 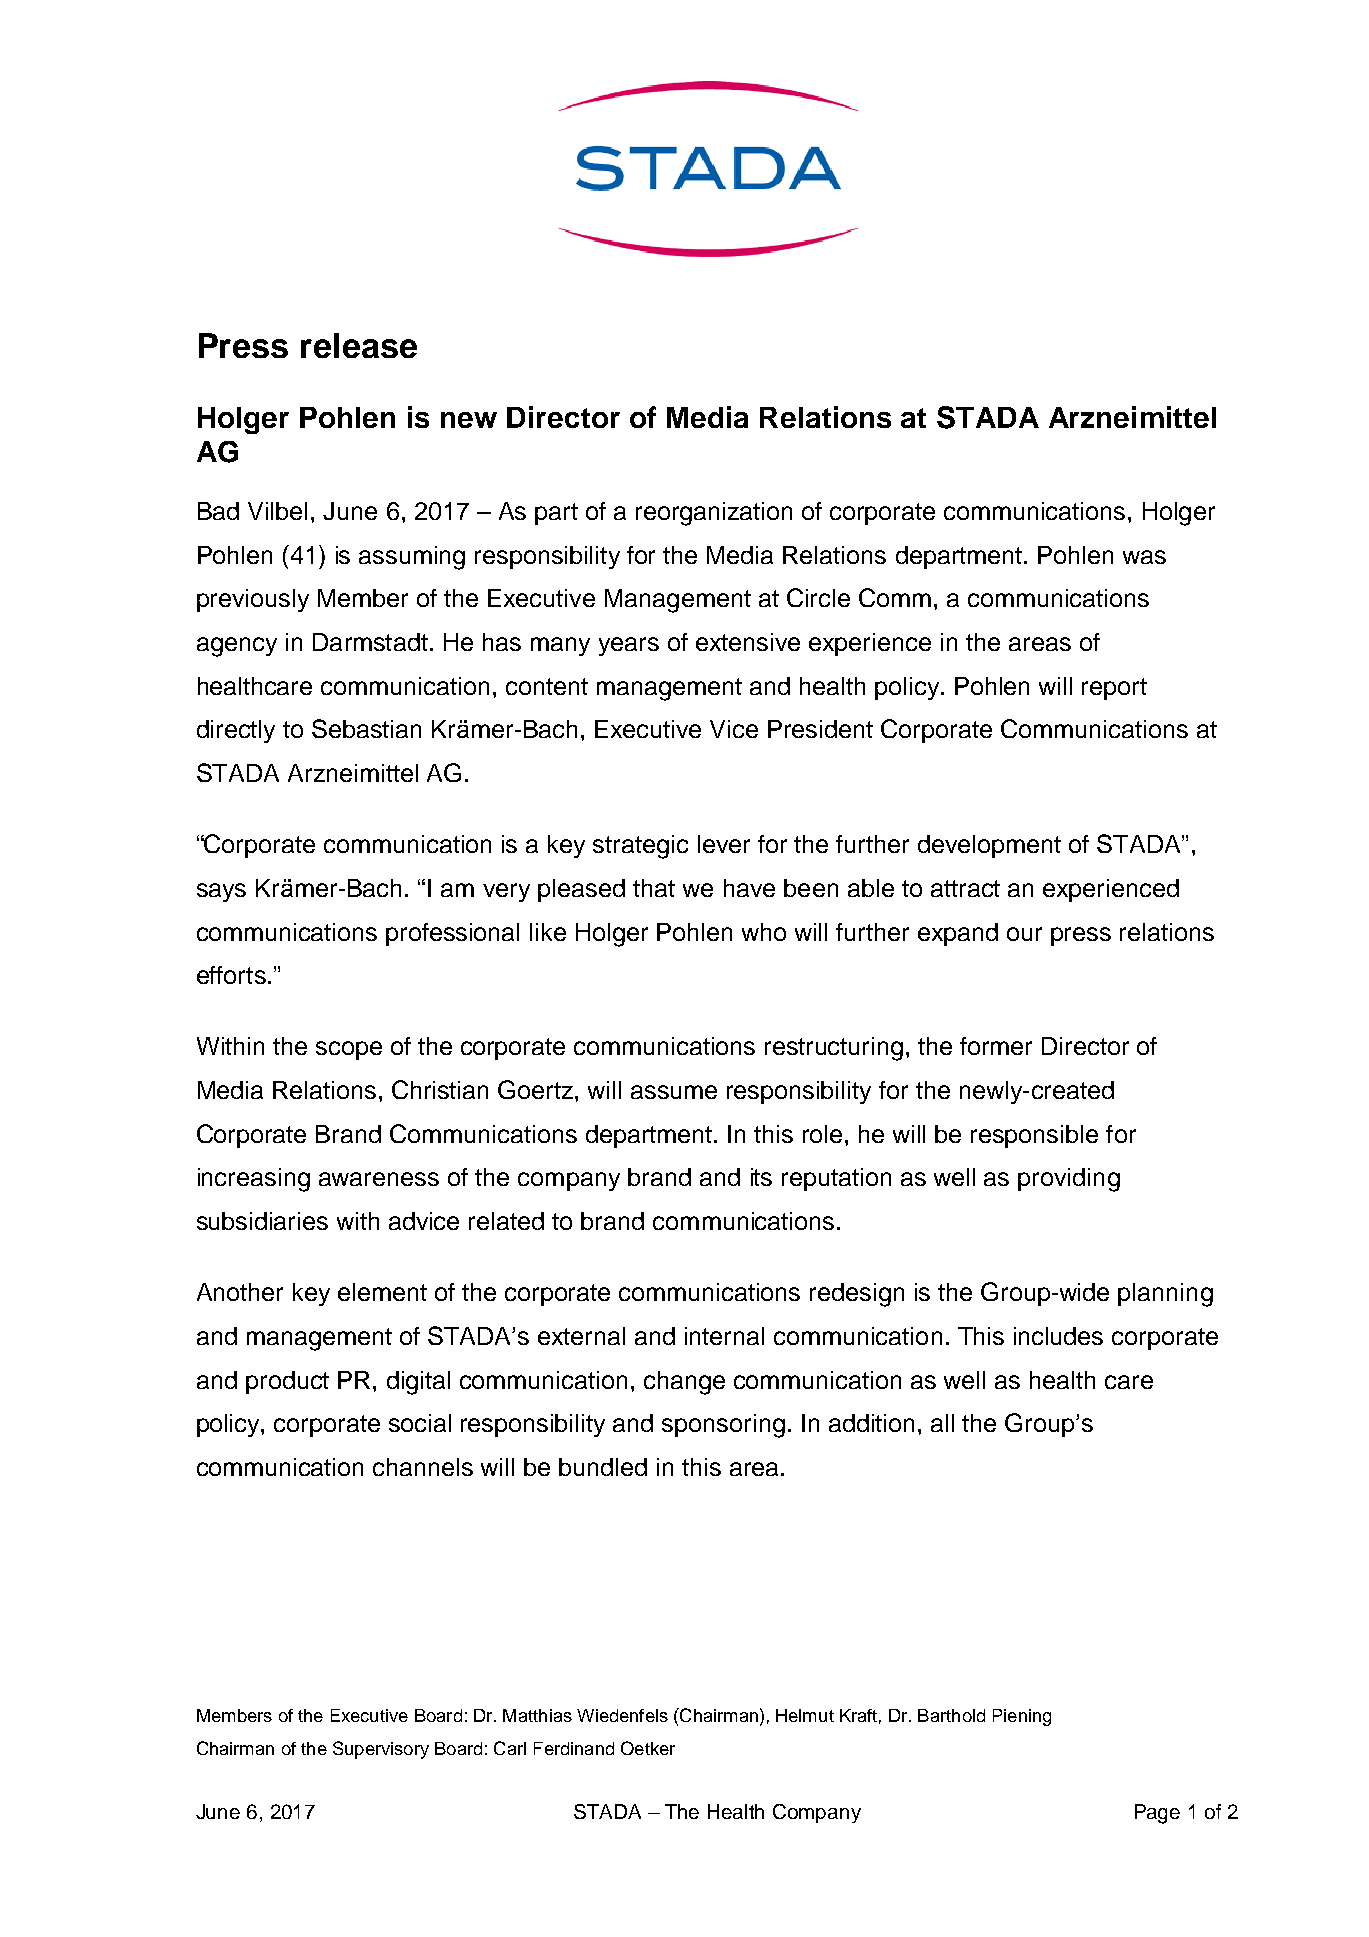 I want to click on lever, so click(x=724, y=844).
